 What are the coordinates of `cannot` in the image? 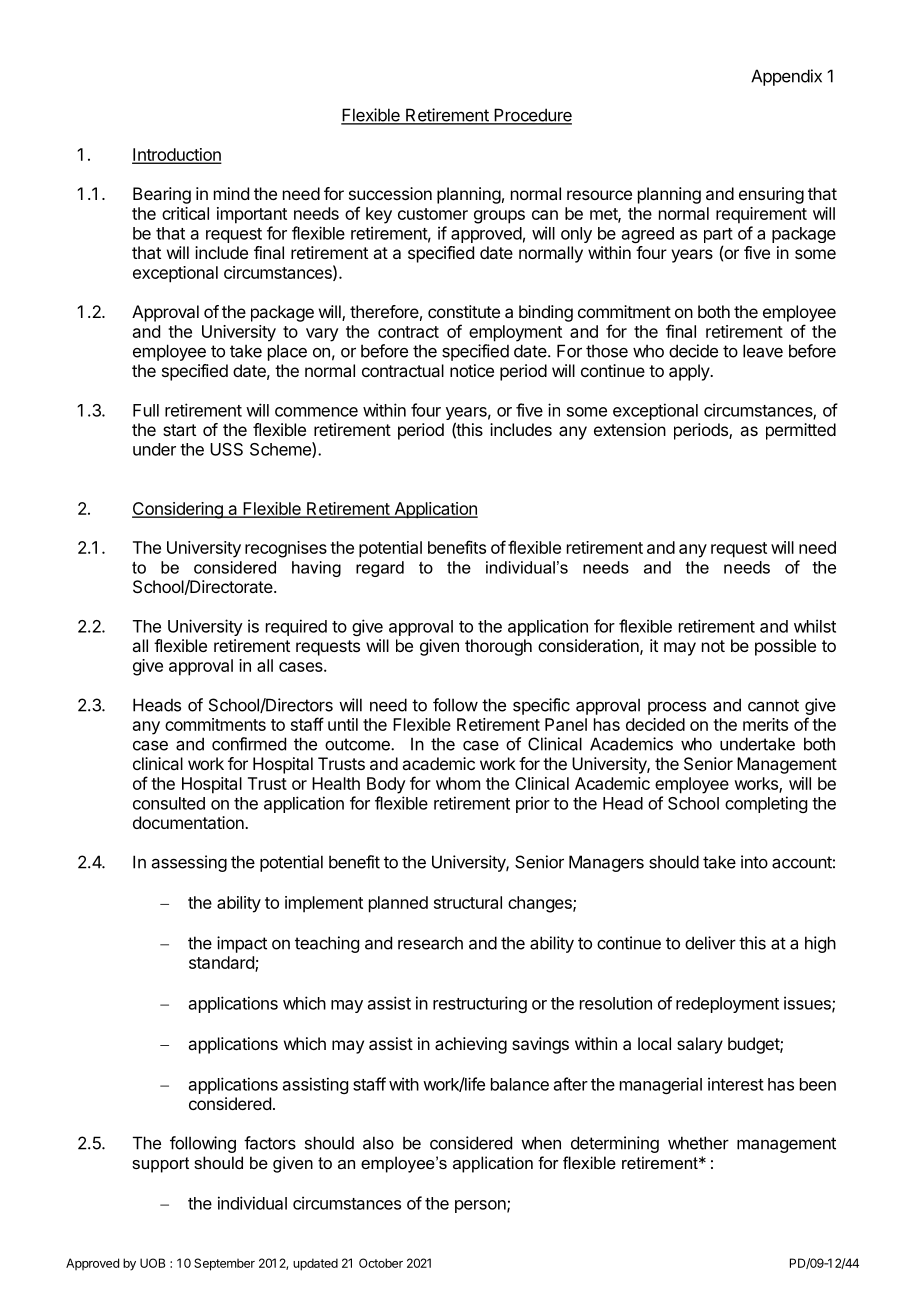 It's located at (773, 705).
